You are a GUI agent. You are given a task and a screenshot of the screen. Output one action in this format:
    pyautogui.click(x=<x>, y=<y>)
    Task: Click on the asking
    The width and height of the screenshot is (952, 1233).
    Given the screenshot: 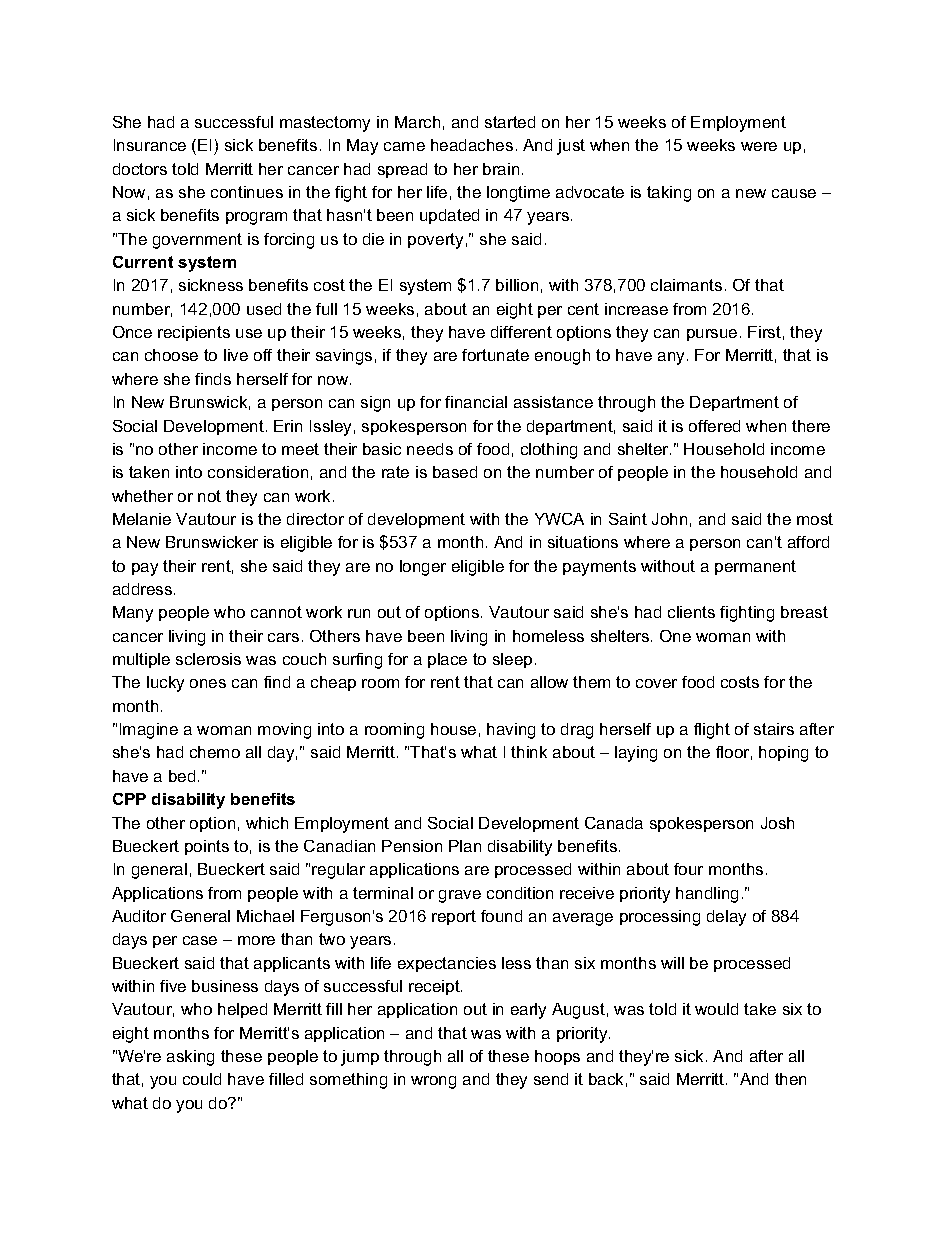 What is the action you would take?
    pyautogui.click(x=190, y=1058)
